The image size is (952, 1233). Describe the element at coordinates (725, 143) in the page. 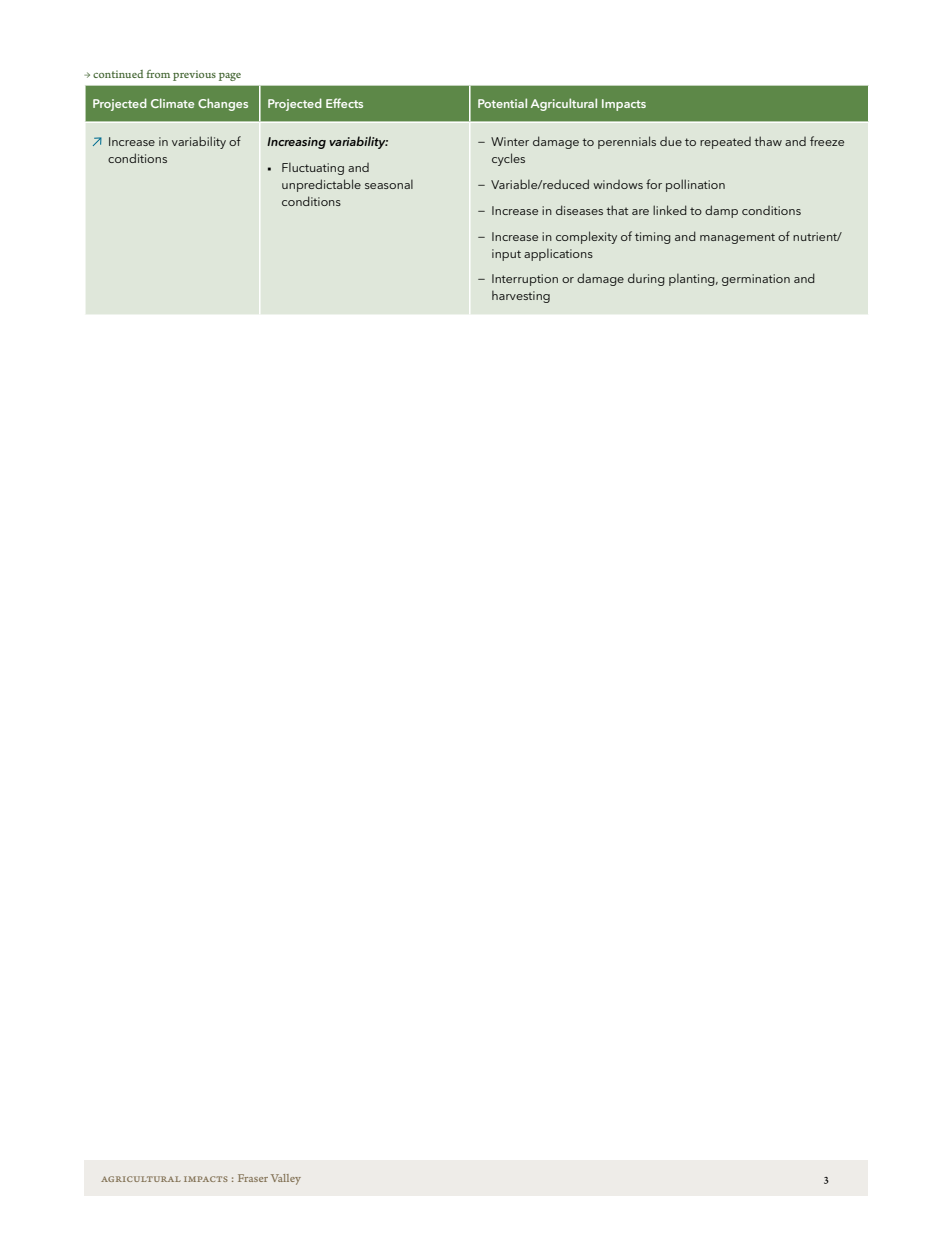

I see `repeated` at that location.
